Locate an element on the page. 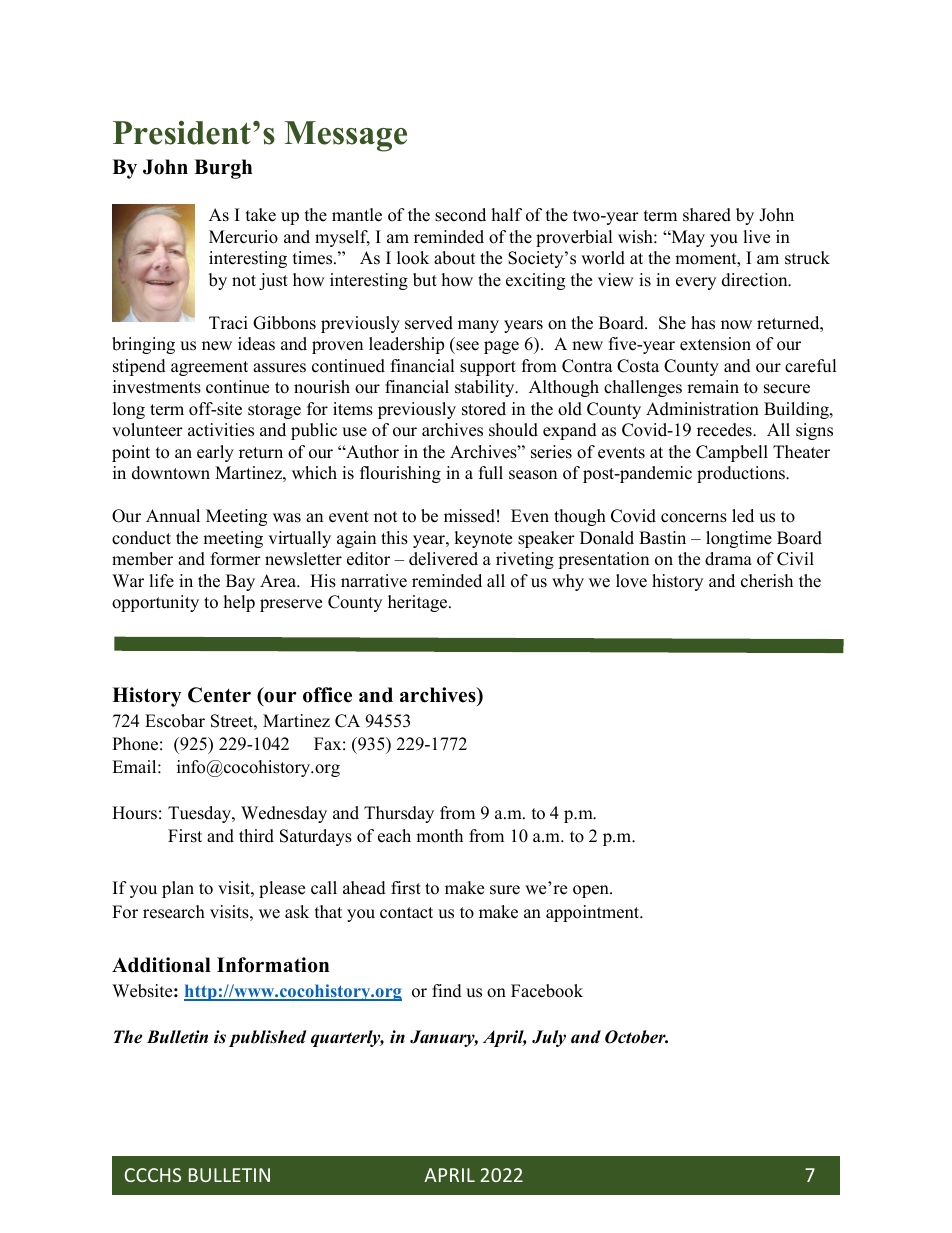 This image has width=952, height=1233. July is located at coordinates (549, 1038).
